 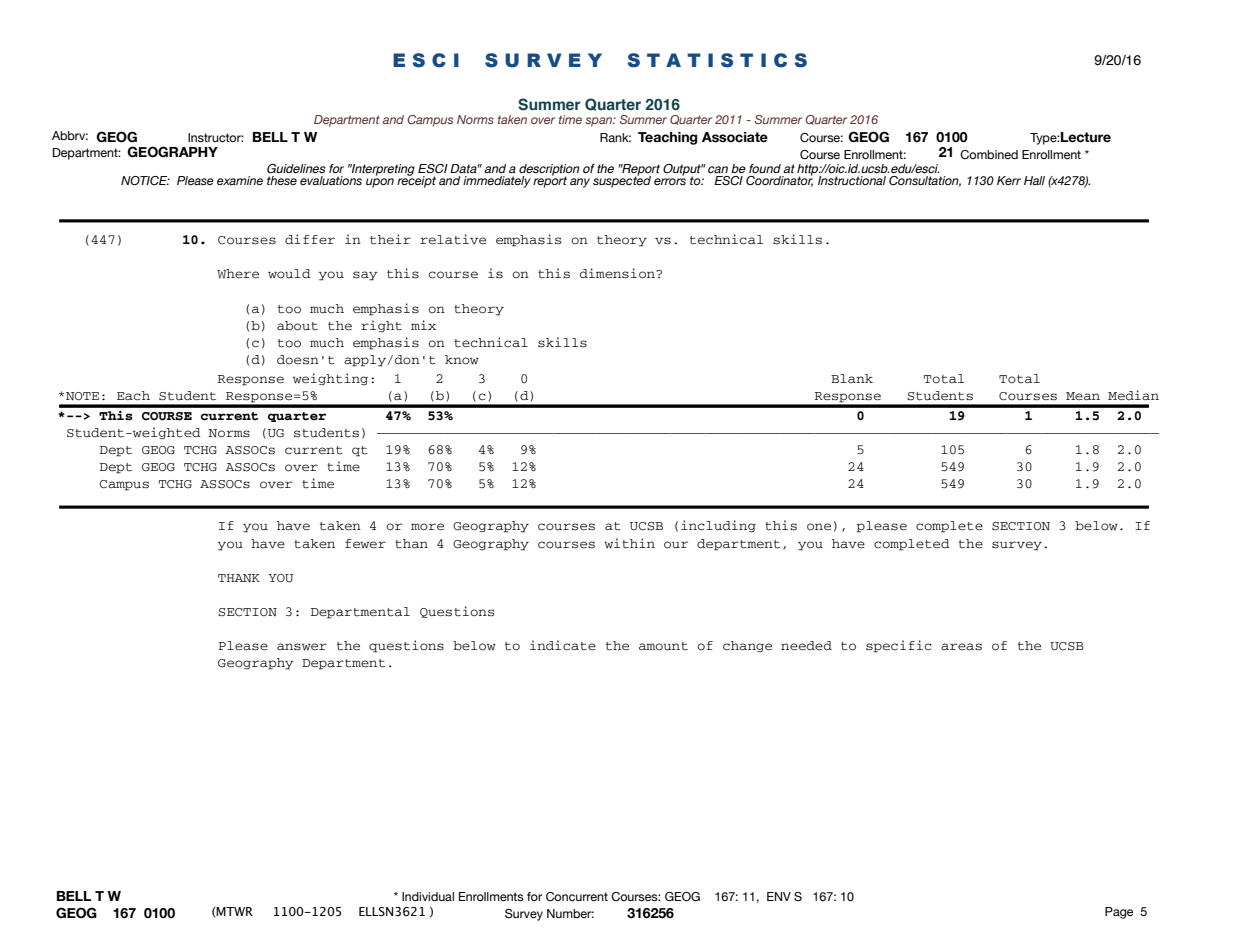 I want to click on Combined, so click(x=989, y=154).
